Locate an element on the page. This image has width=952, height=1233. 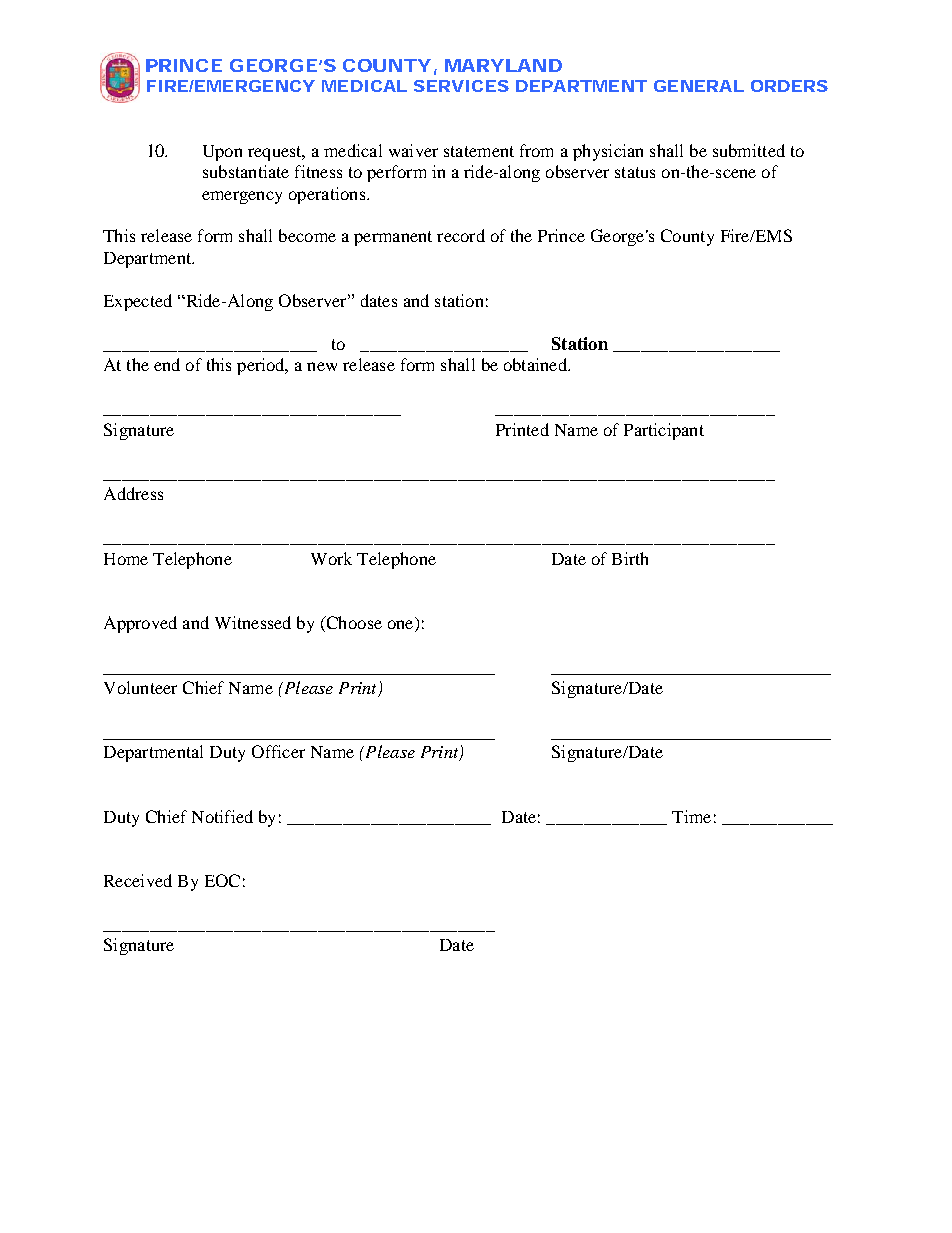
Work is located at coordinates (331, 558).
